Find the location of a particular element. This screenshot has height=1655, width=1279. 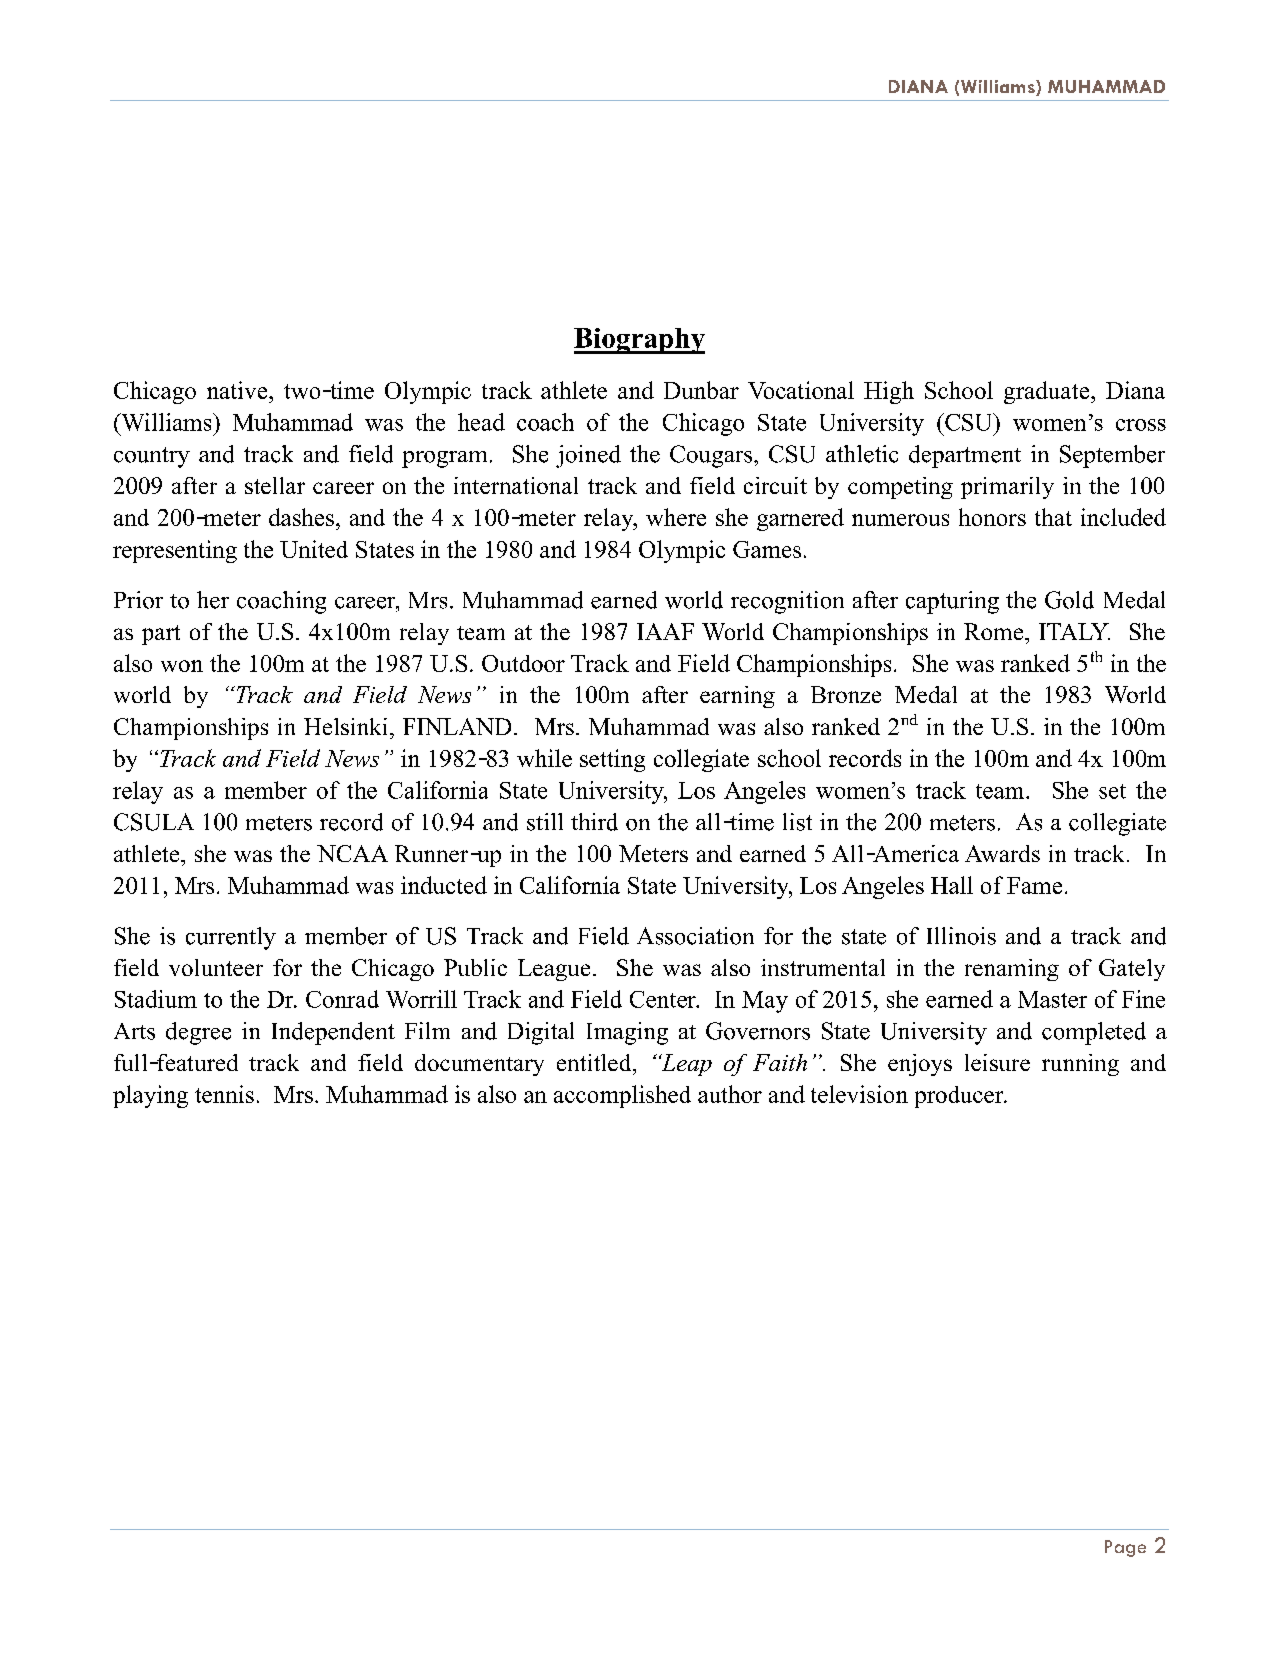

native is located at coordinates (238, 390).
